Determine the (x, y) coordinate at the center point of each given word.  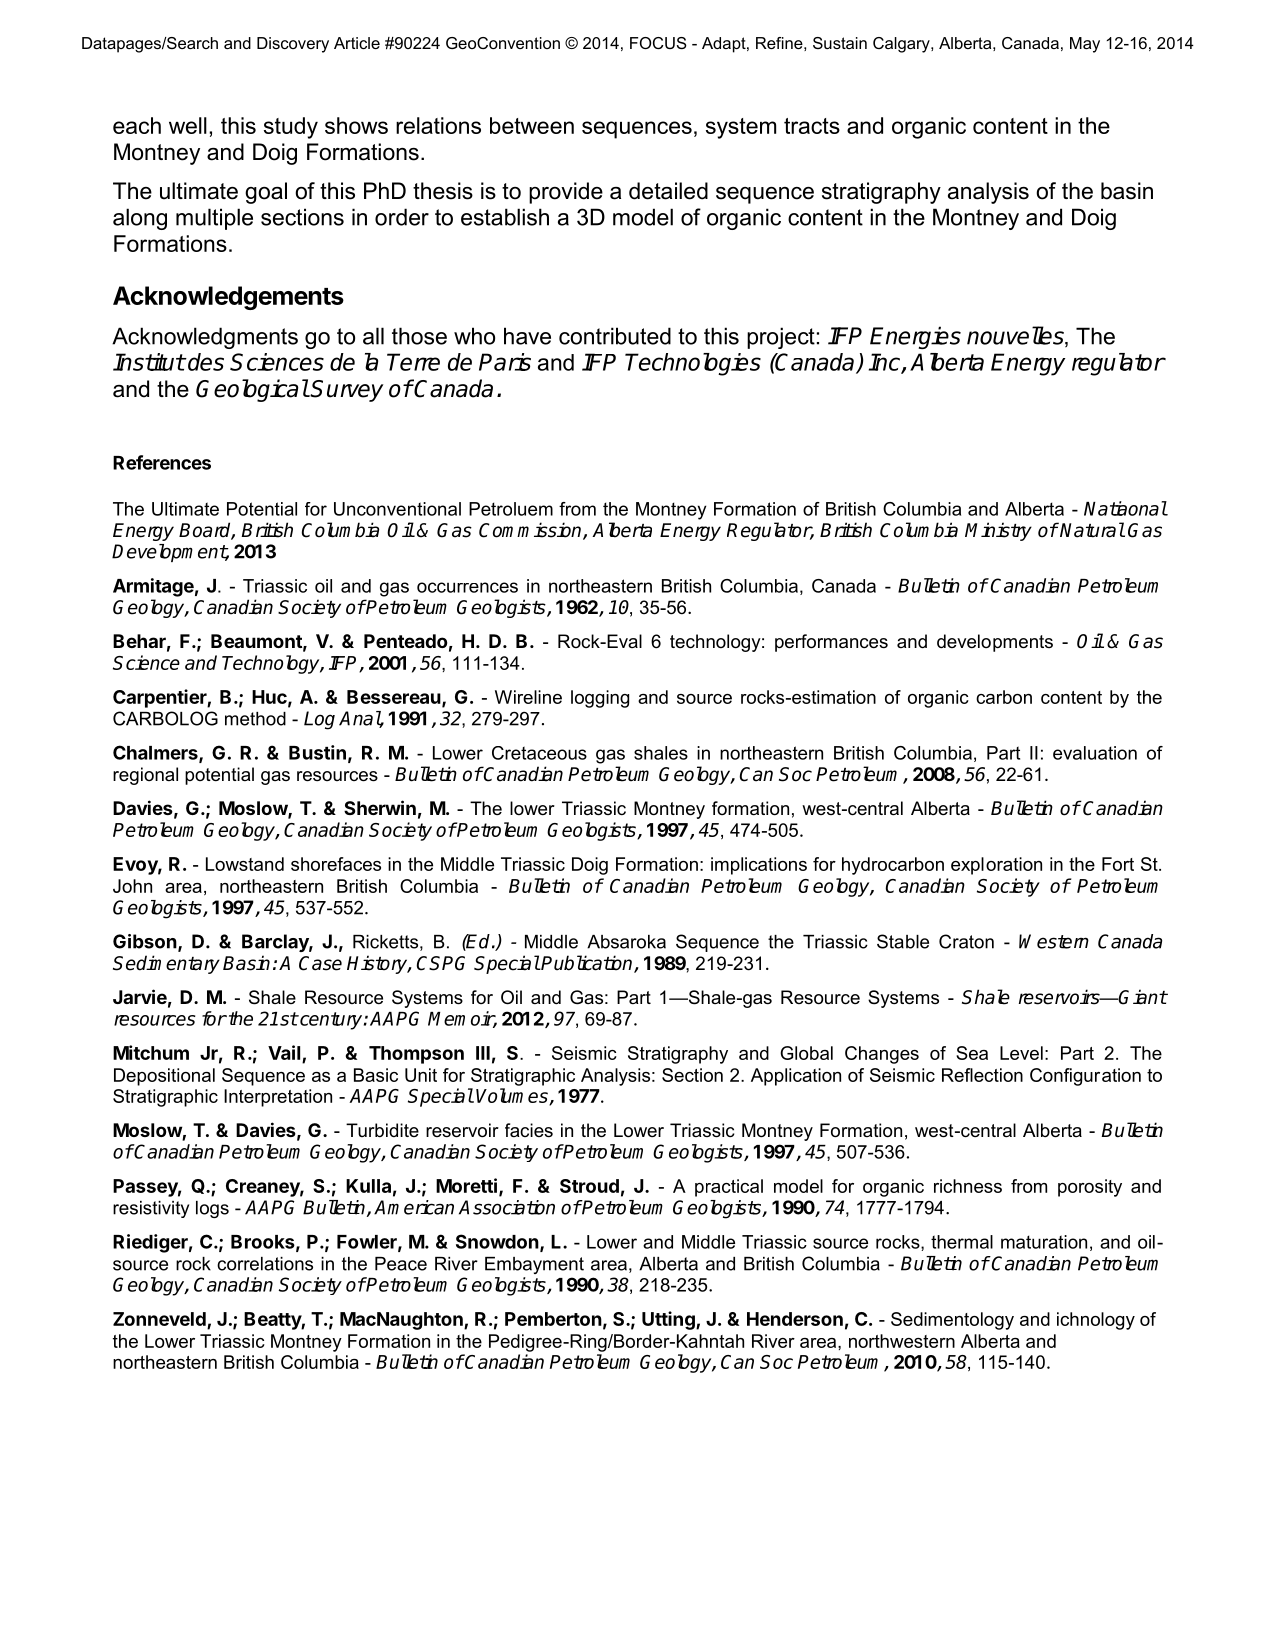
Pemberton (553, 1319)
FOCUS (658, 43)
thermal (962, 1242)
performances (831, 643)
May (1085, 45)
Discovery (293, 45)
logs (212, 1209)
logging (600, 699)
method (255, 719)
